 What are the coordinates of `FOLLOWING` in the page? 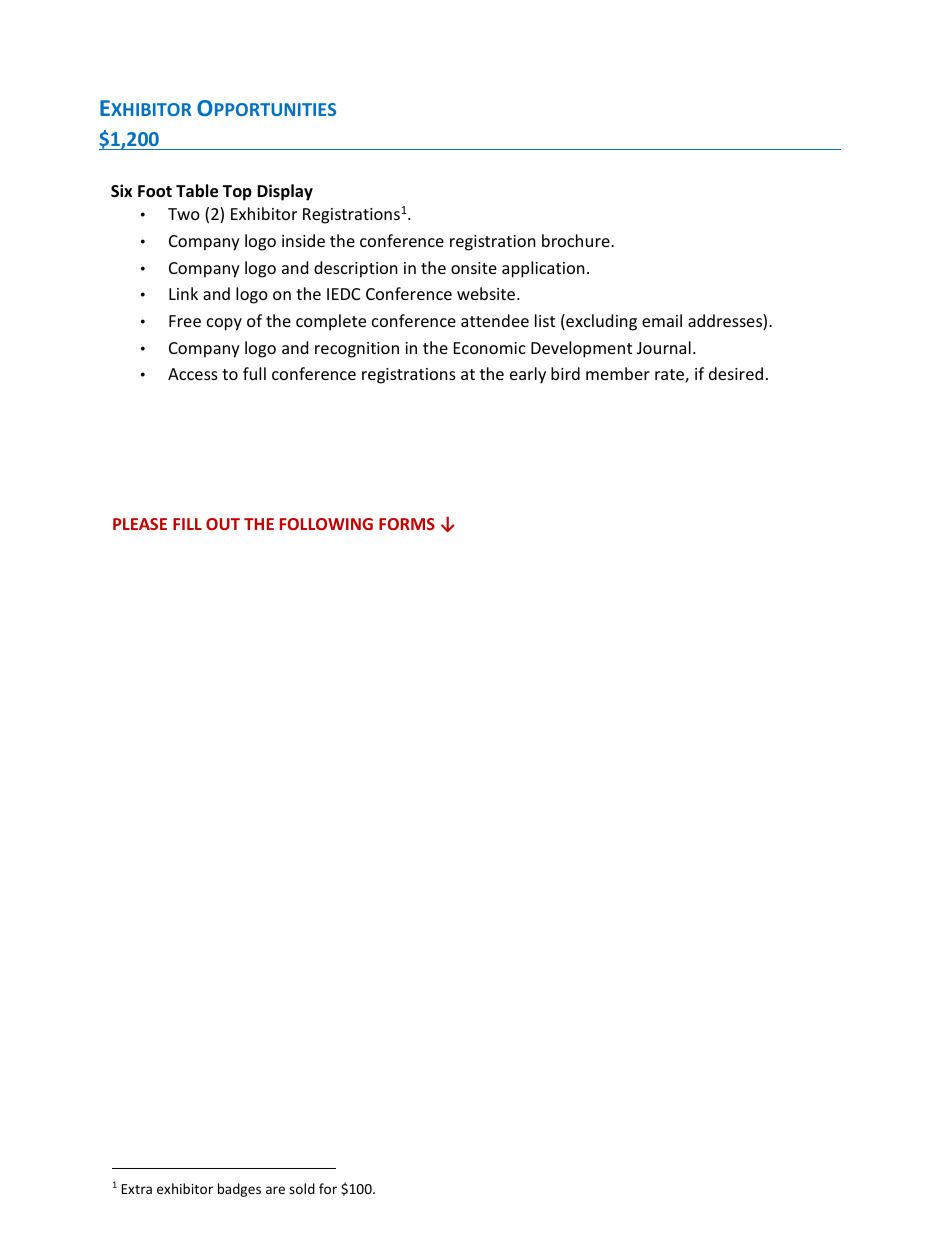 It's located at (326, 524).
